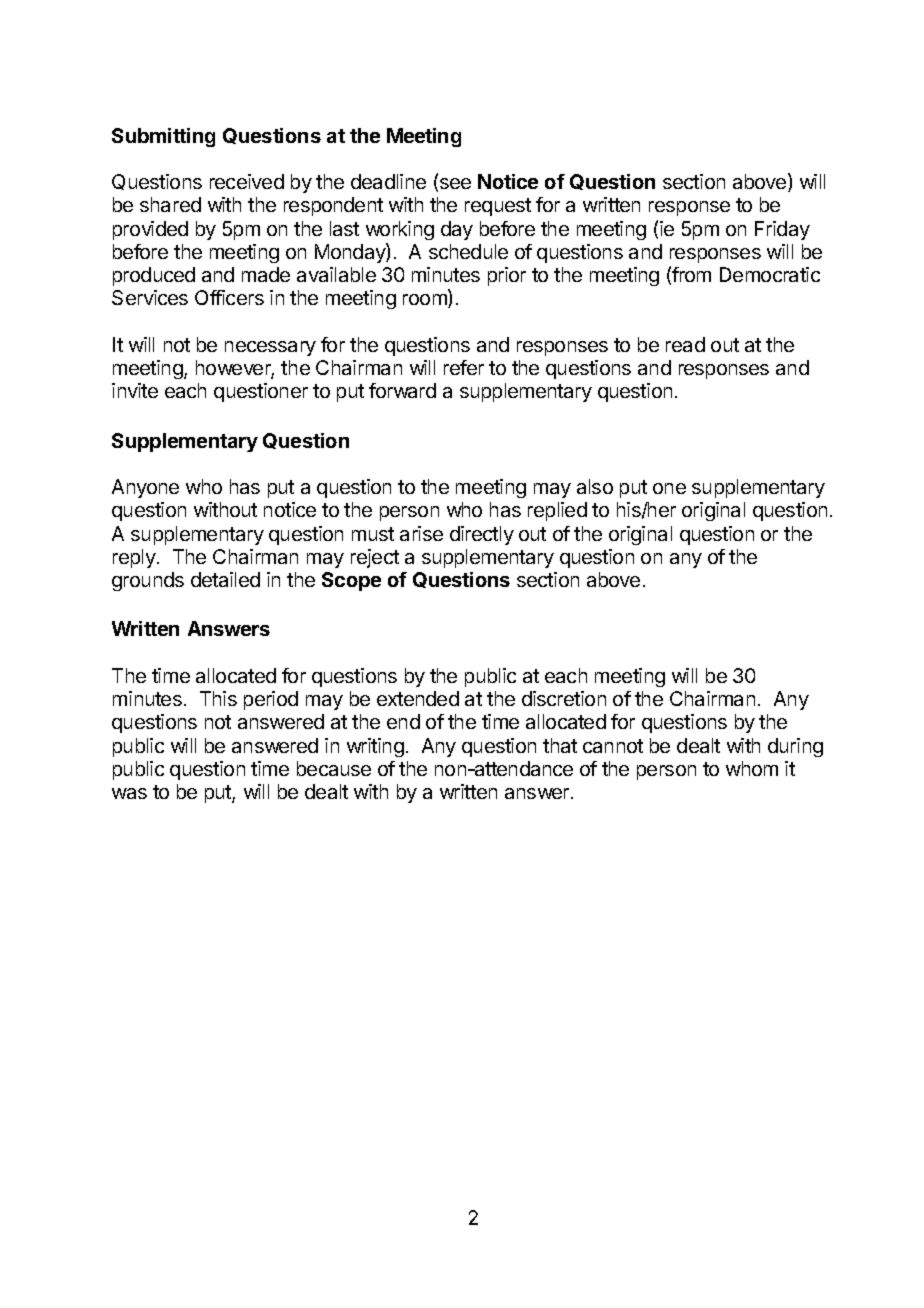  I want to click on Friday, so click(782, 230).
